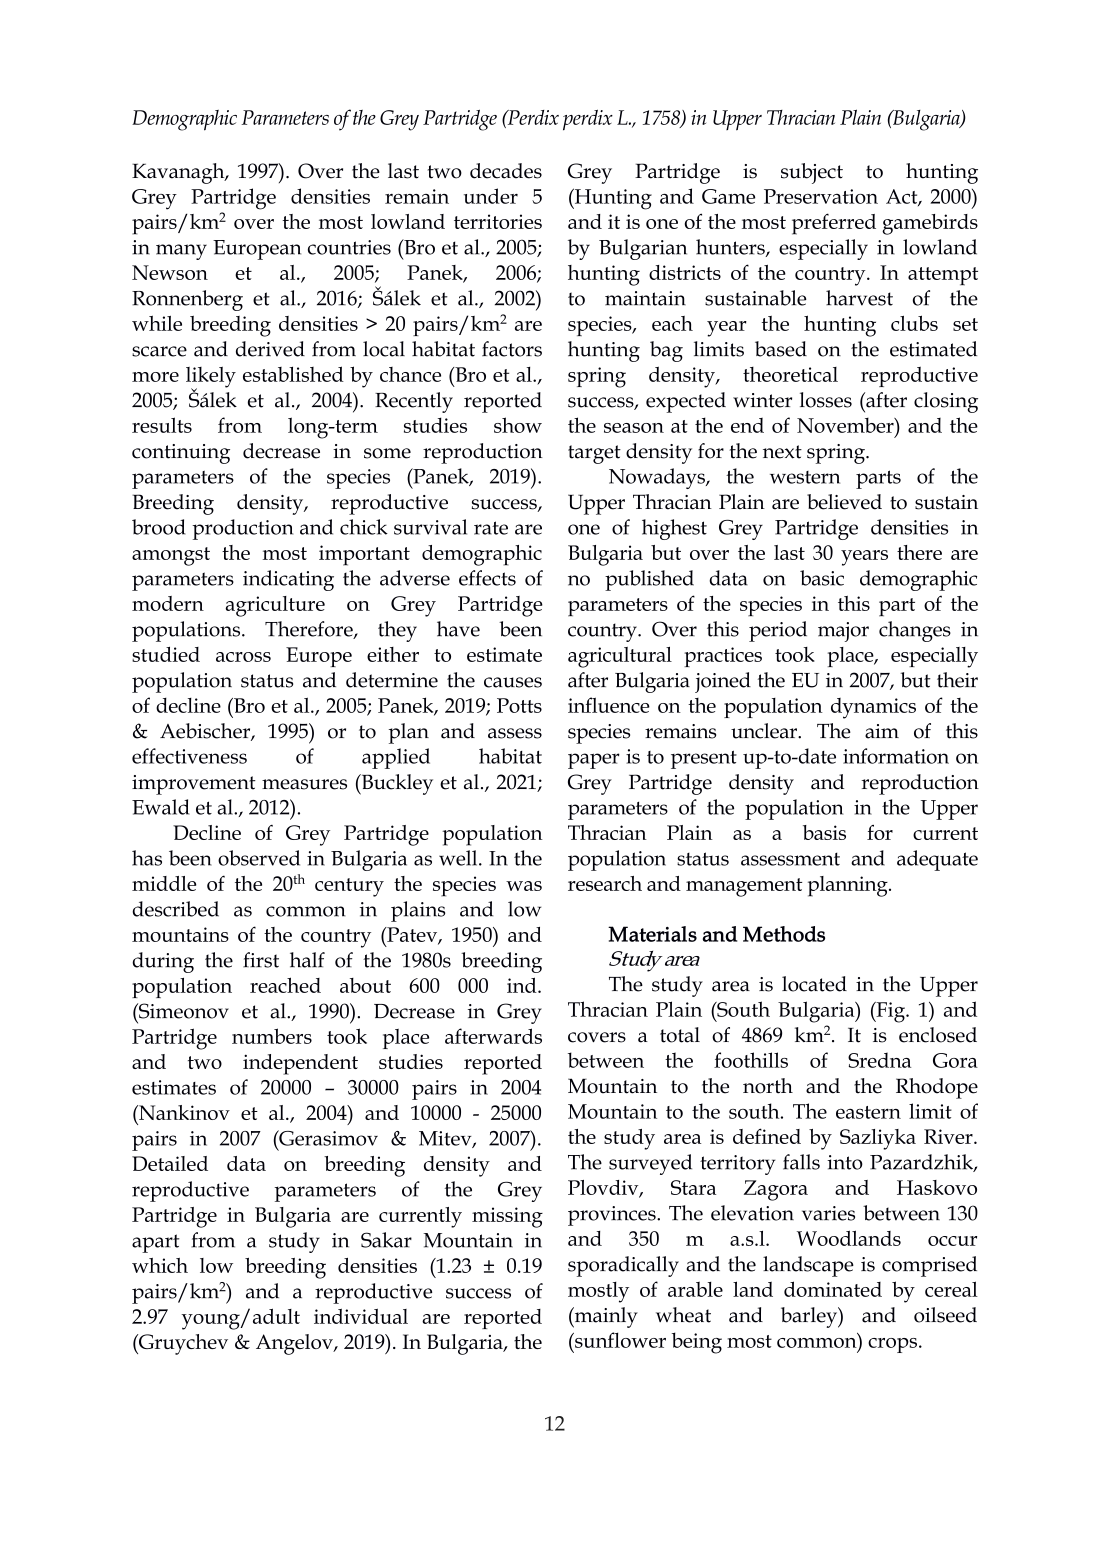  Describe the element at coordinates (288, 580) in the screenshot. I see `indicating` at that location.
